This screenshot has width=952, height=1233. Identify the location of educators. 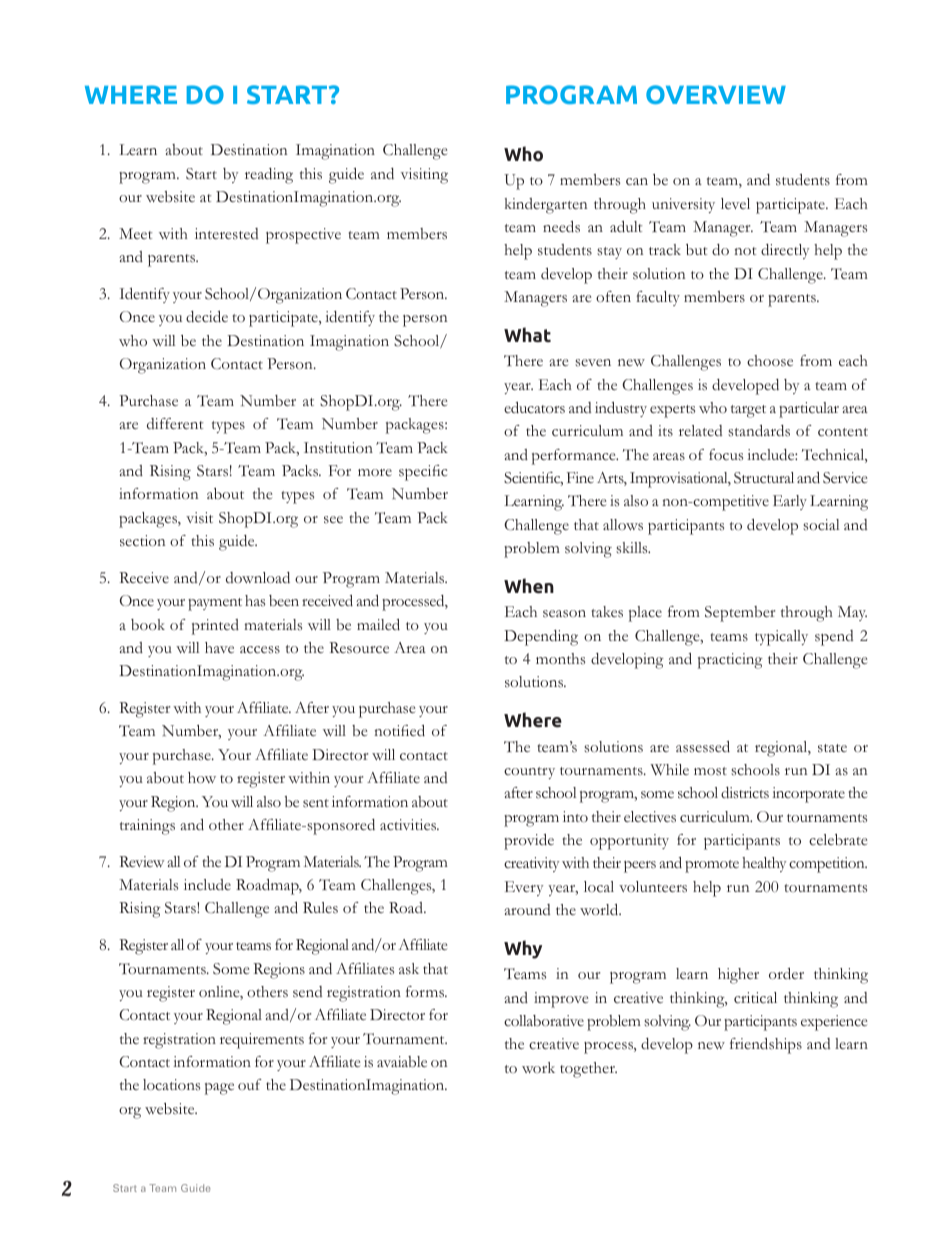
(534, 408).
